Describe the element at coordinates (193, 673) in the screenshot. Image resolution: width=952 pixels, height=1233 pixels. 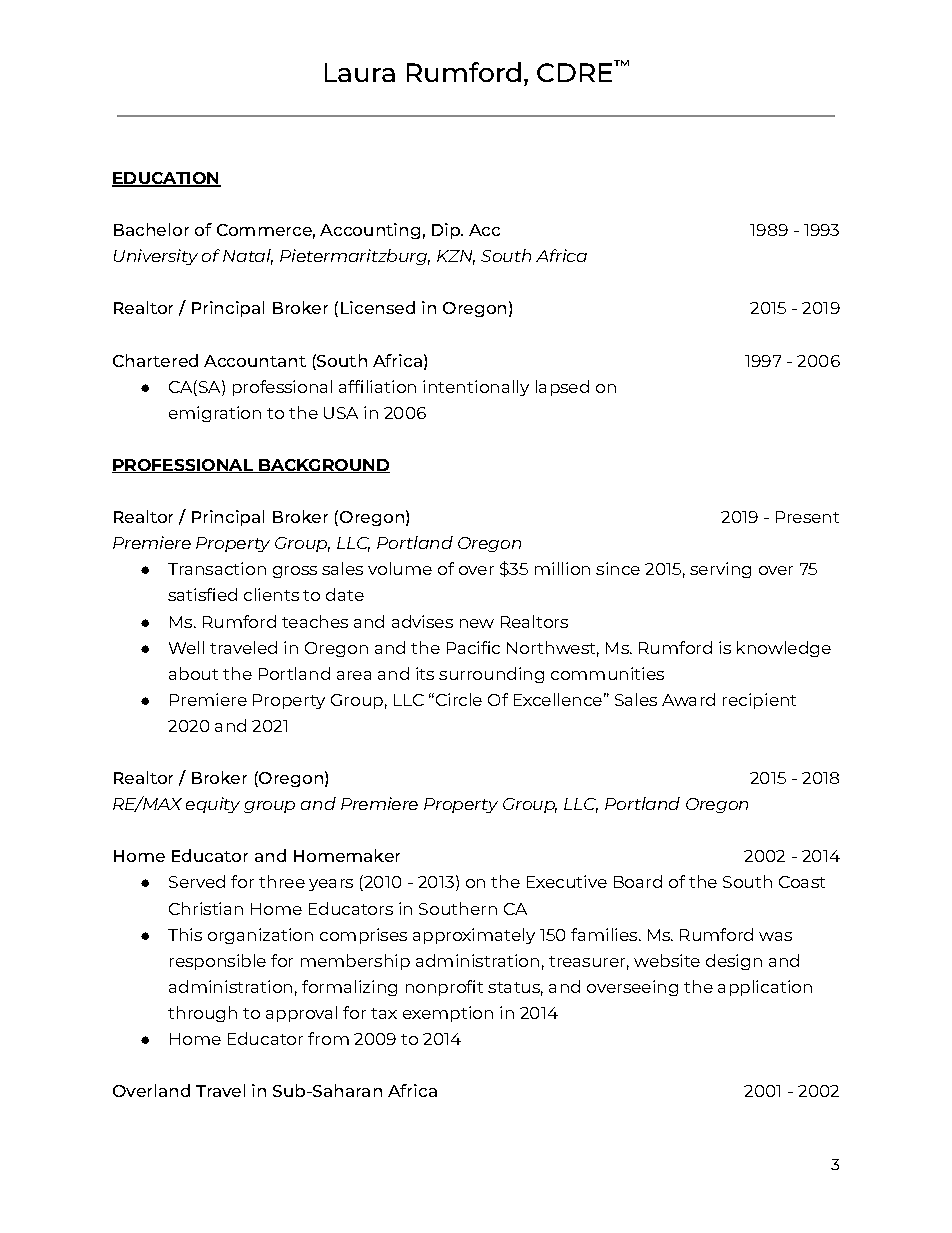
I see `about` at that location.
